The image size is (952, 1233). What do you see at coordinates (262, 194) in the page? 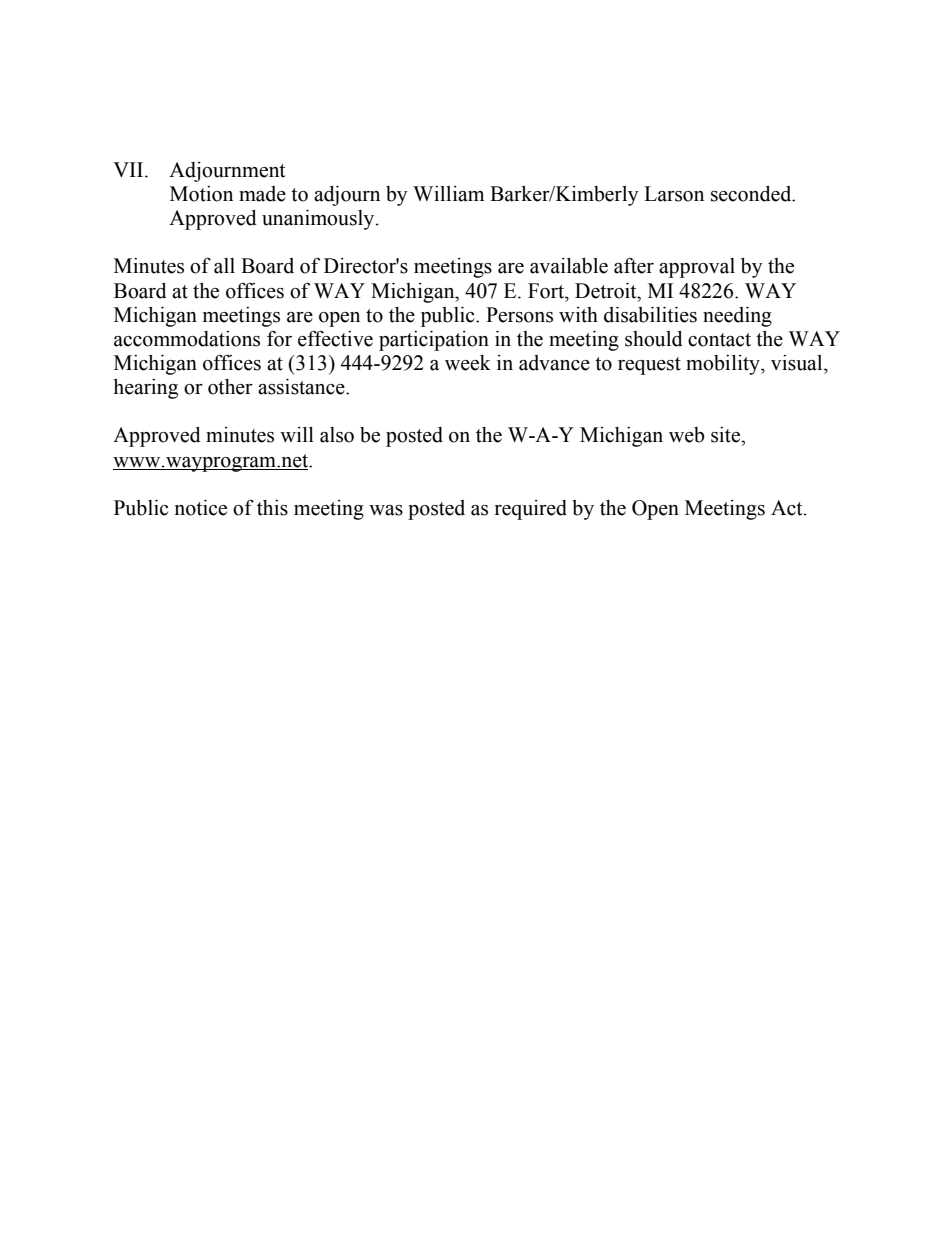
I see `made` at bounding box center [262, 194].
